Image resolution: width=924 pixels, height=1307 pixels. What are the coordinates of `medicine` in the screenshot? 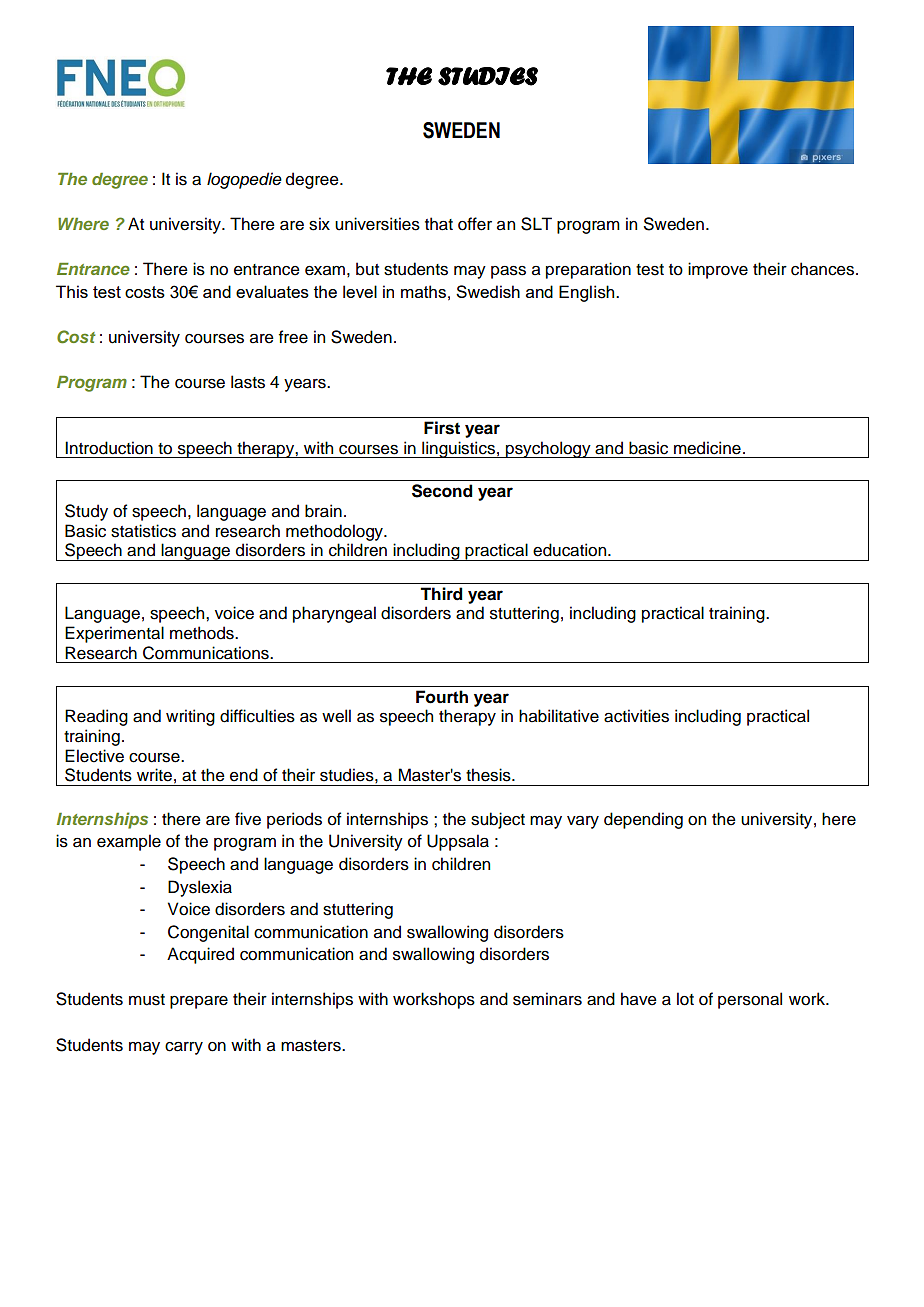 It's located at (707, 448).
